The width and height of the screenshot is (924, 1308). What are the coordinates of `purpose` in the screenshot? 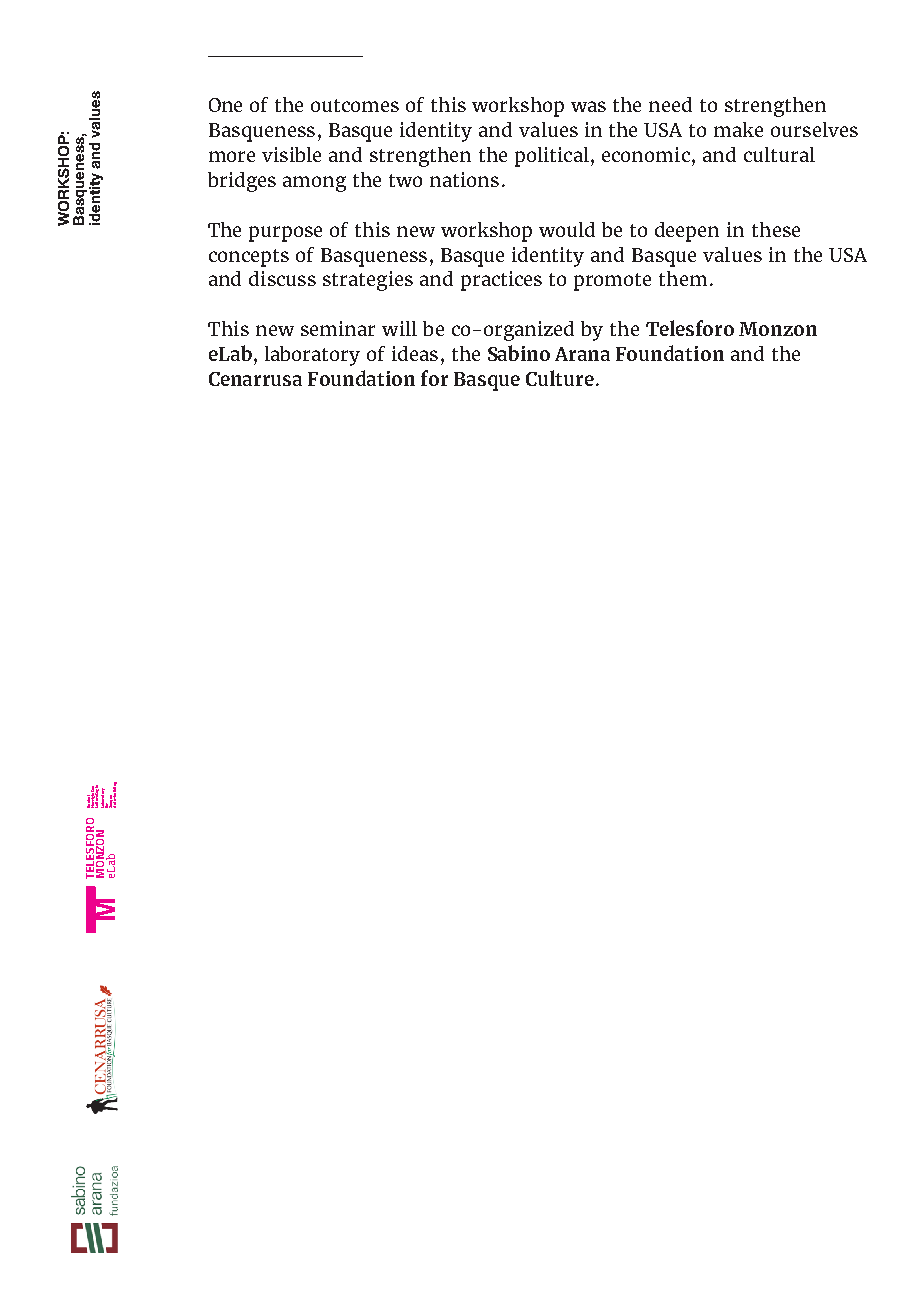 It's located at (285, 234).
